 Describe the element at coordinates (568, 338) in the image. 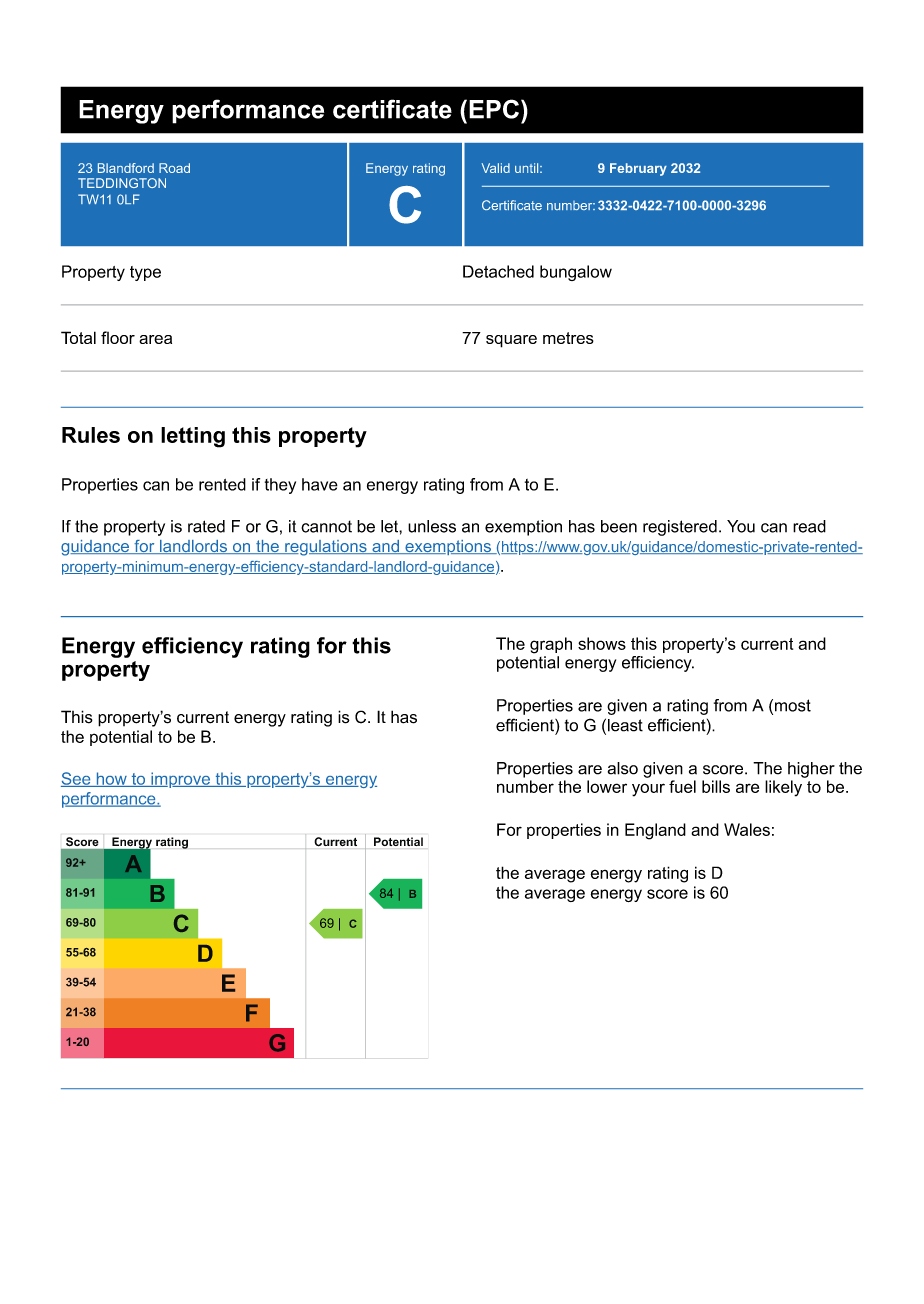

I see `metres` at that location.
